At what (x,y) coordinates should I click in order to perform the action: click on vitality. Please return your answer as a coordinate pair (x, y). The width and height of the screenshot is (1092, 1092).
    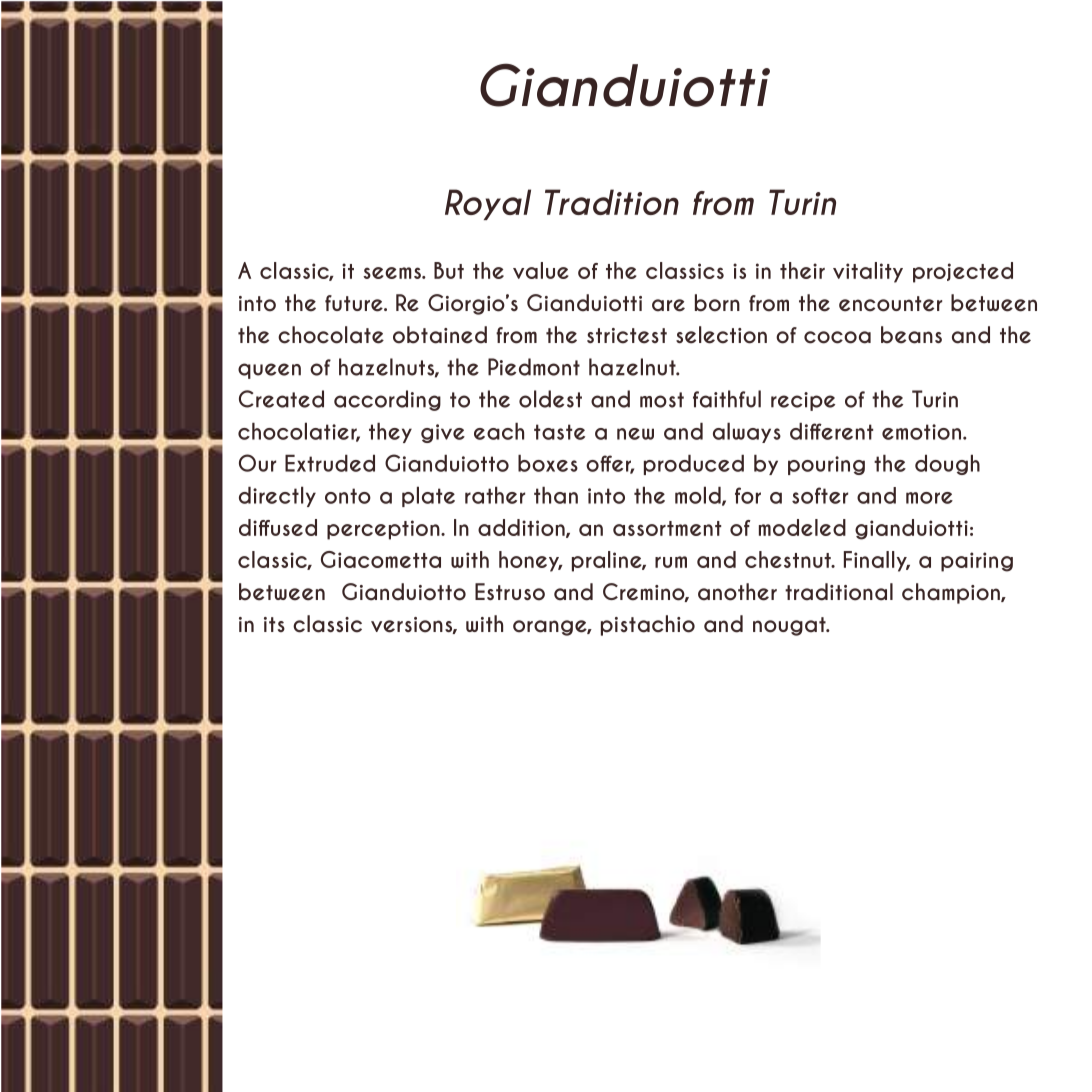
    Looking at the image, I should click on (868, 272).
